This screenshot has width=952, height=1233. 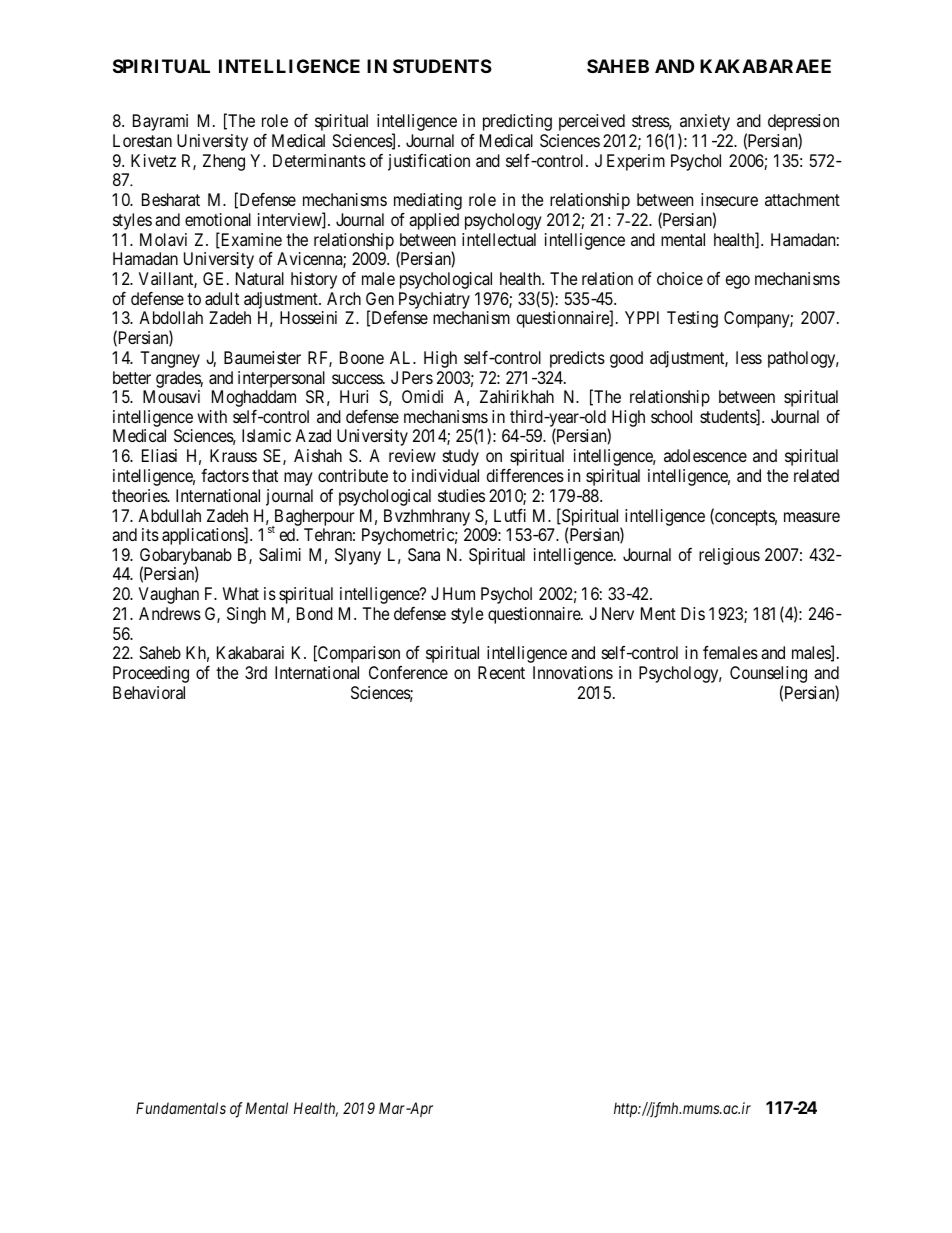 I want to click on study, so click(x=461, y=457).
